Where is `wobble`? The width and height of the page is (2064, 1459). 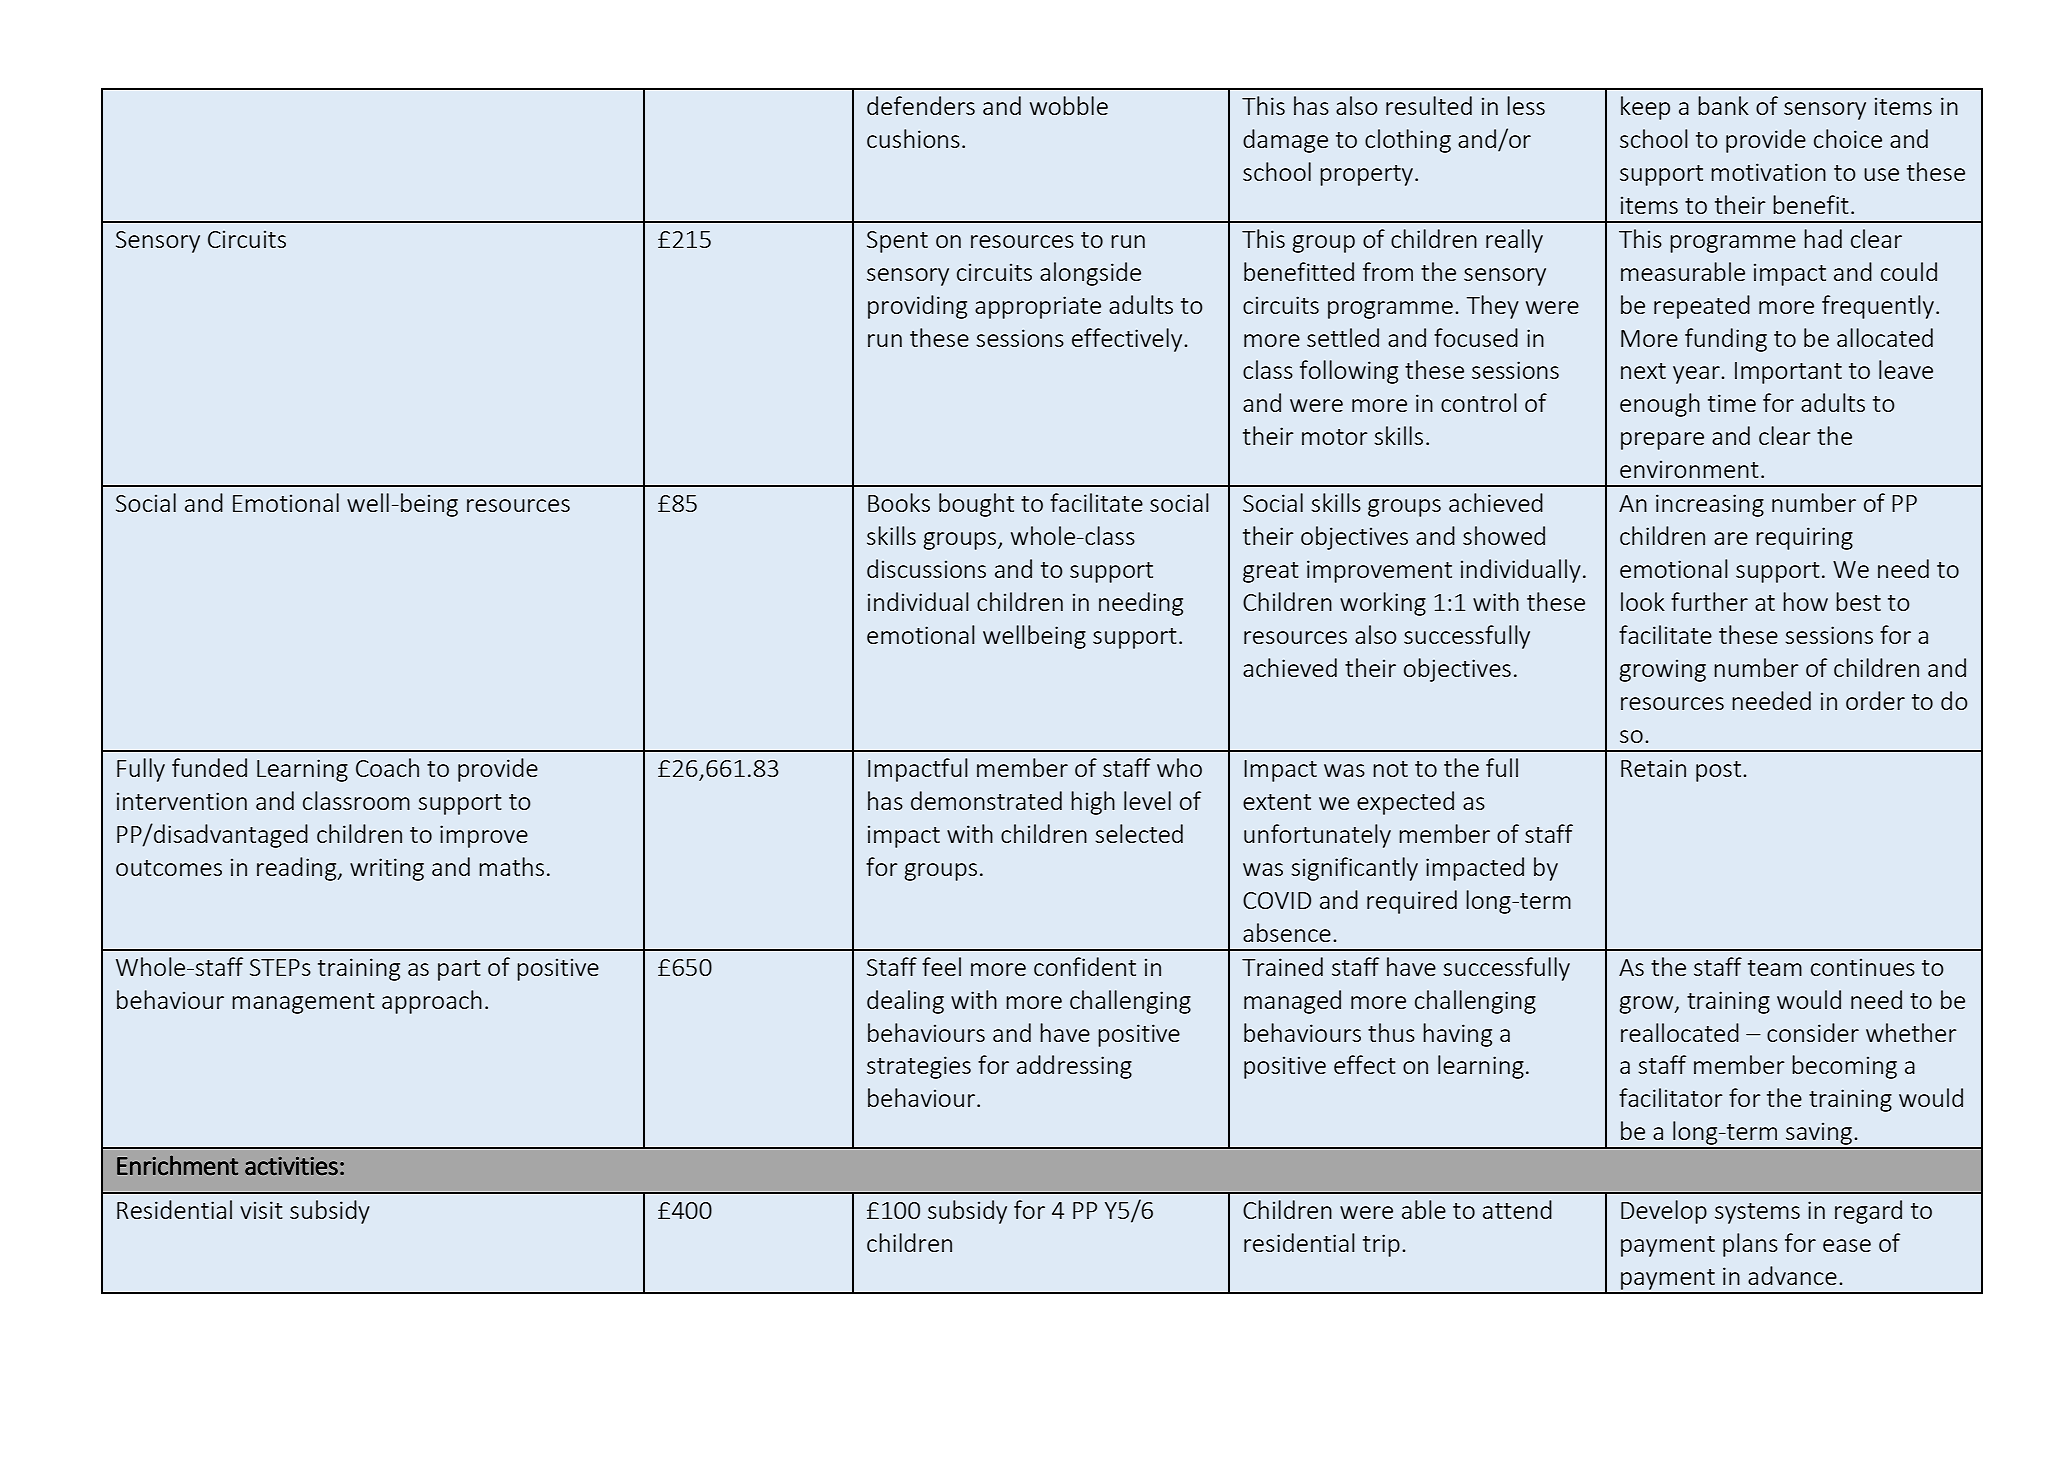 wobble is located at coordinates (1069, 105).
